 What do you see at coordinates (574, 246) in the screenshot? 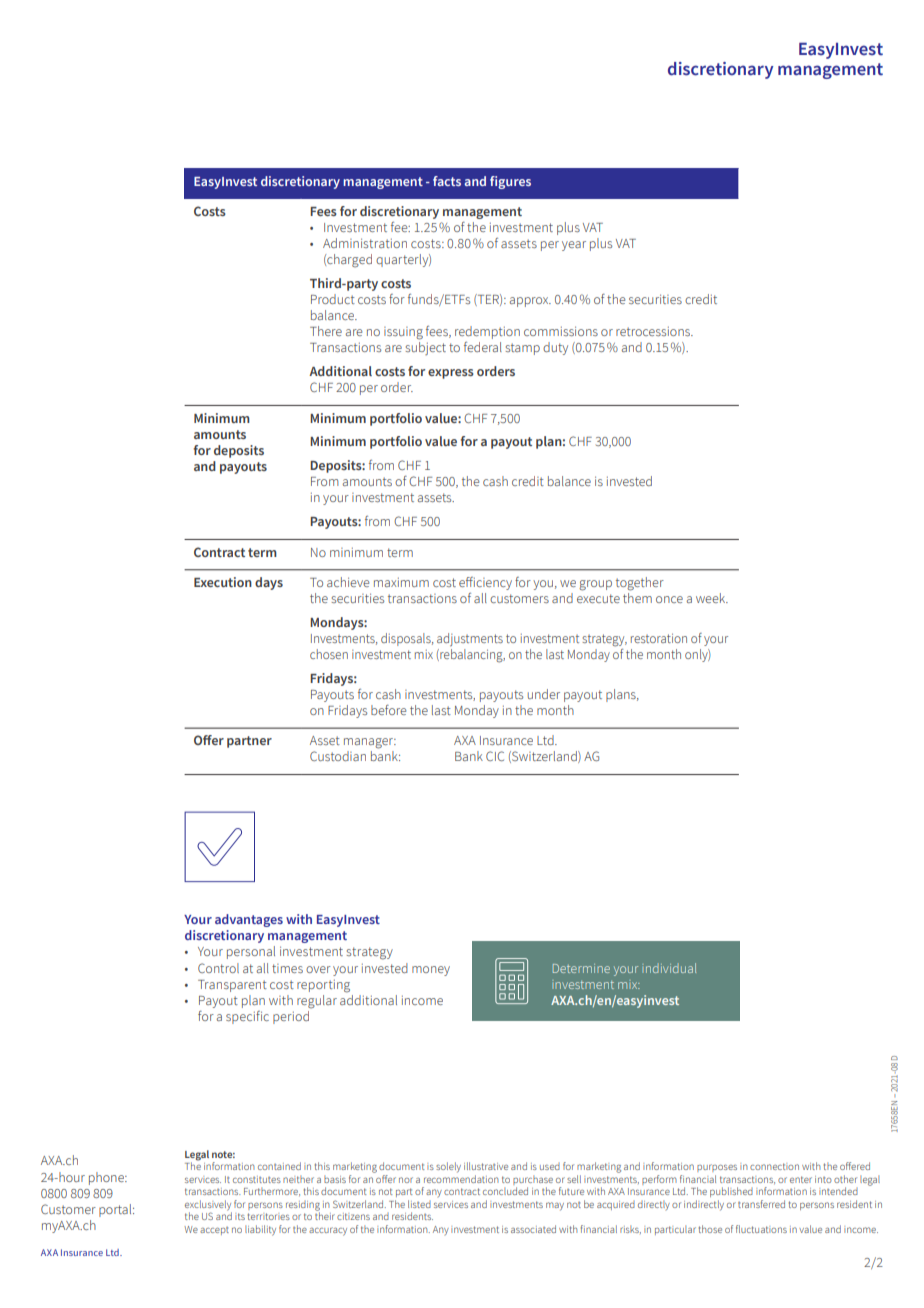
I see `year` at bounding box center [574, 246].
